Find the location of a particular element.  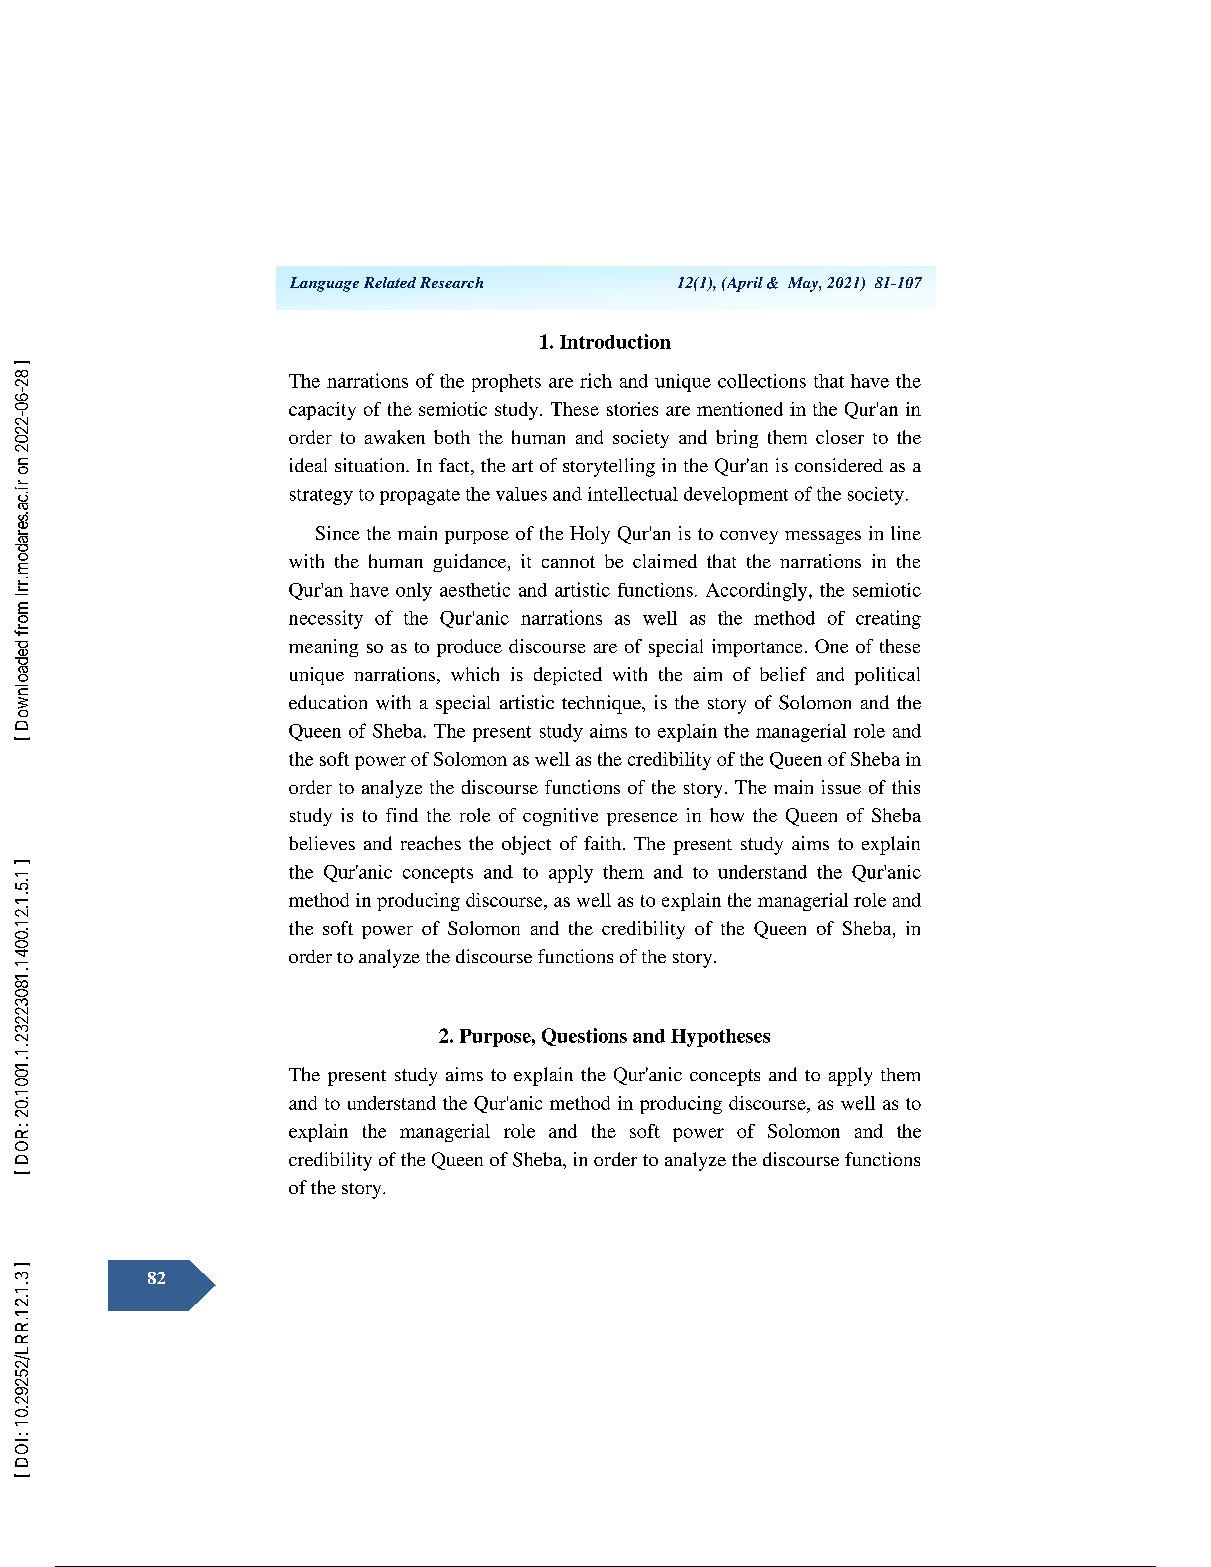

Introduction is located at coordinates (615, 341).
